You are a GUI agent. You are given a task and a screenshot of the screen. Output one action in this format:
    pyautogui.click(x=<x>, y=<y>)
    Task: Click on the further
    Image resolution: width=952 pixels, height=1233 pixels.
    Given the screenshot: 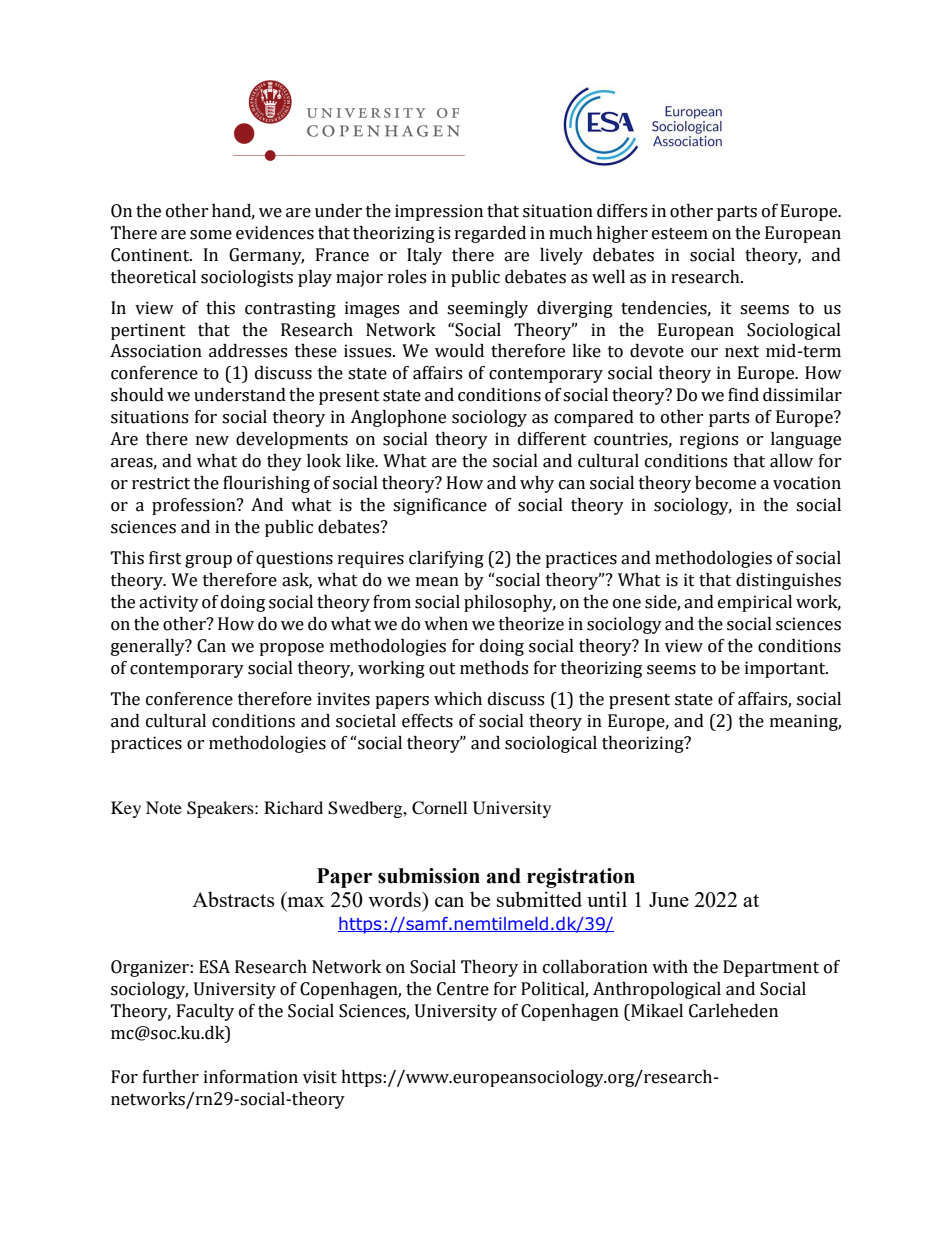 What is the action you would take?
    pyautogui.click(x=171, y=1077)
